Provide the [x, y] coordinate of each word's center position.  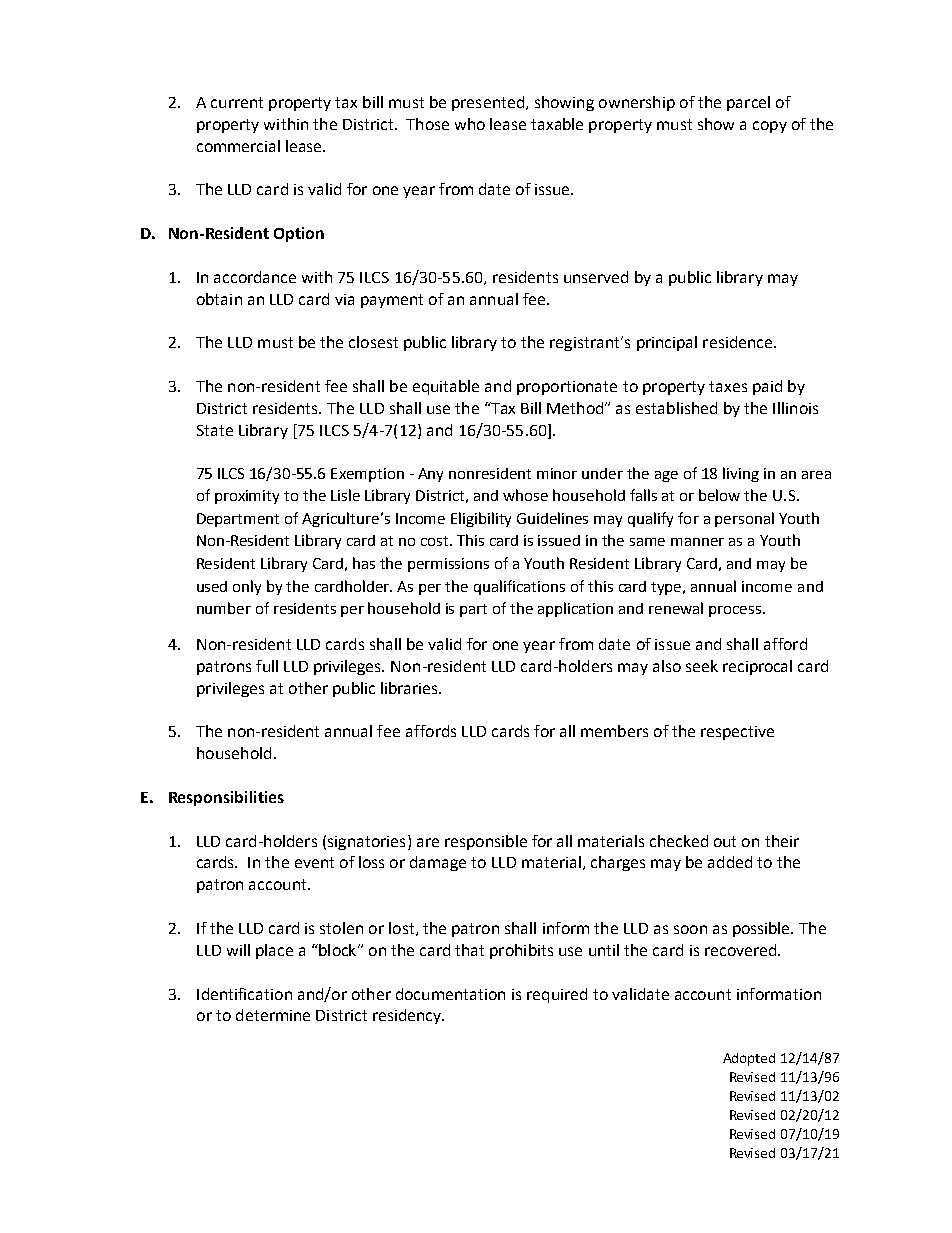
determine [273, 1015]
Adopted [749, 1059]
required [557, 995]
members [614, 731]
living [741, 474]
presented [489, 103]
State [215, 430]
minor [557, 473]
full [267, 666]
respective [737, 733]
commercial [238, 146]
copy [770, 127]
